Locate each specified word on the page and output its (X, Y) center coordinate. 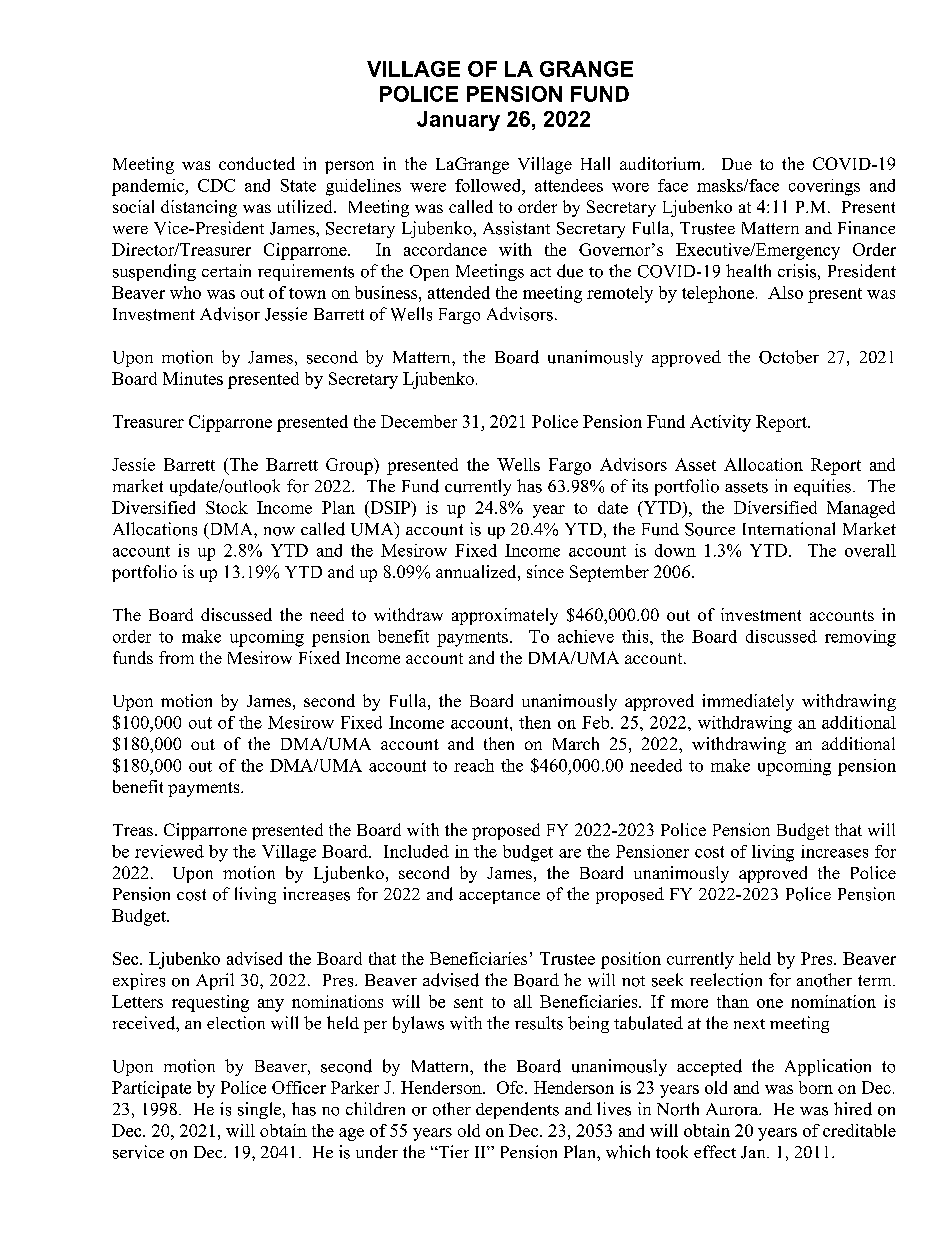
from (176, 657)
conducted (257, 163)
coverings (824, 187)
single (261, 1110)
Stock (227, 507)
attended (459, 292)
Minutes (193, 378)
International (789, 529)
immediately (748, 702)
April (215, 981)
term (876, 980)
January (458, 121)
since (545, 571)
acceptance (499, 897)
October (789, 357)
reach (474, 765)
